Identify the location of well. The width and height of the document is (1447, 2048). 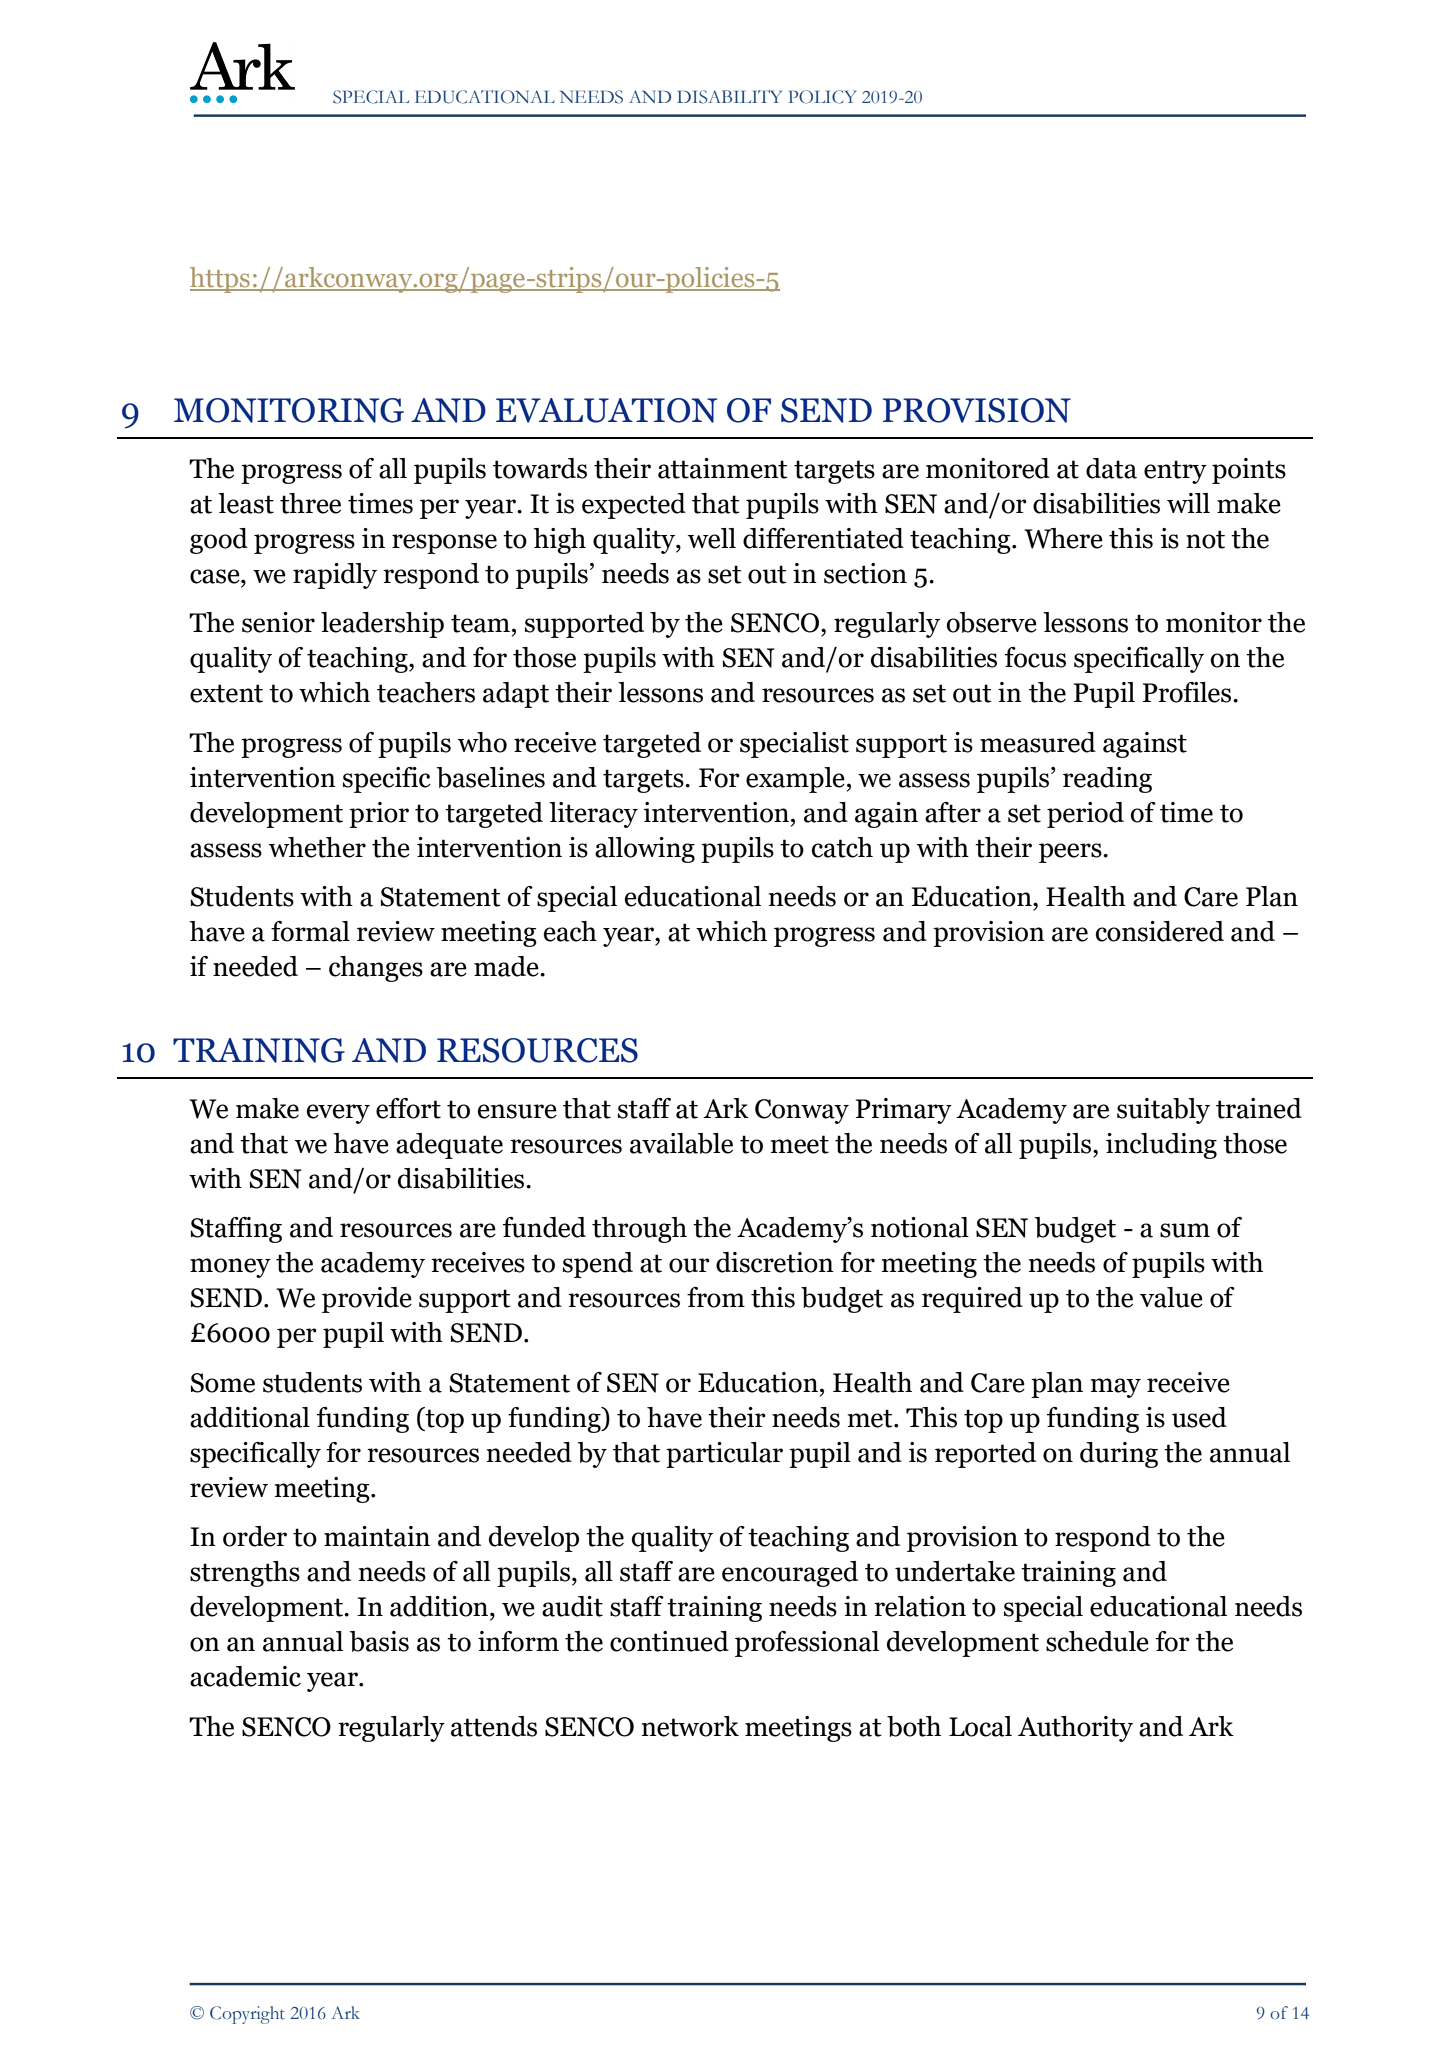
(712, 538).
